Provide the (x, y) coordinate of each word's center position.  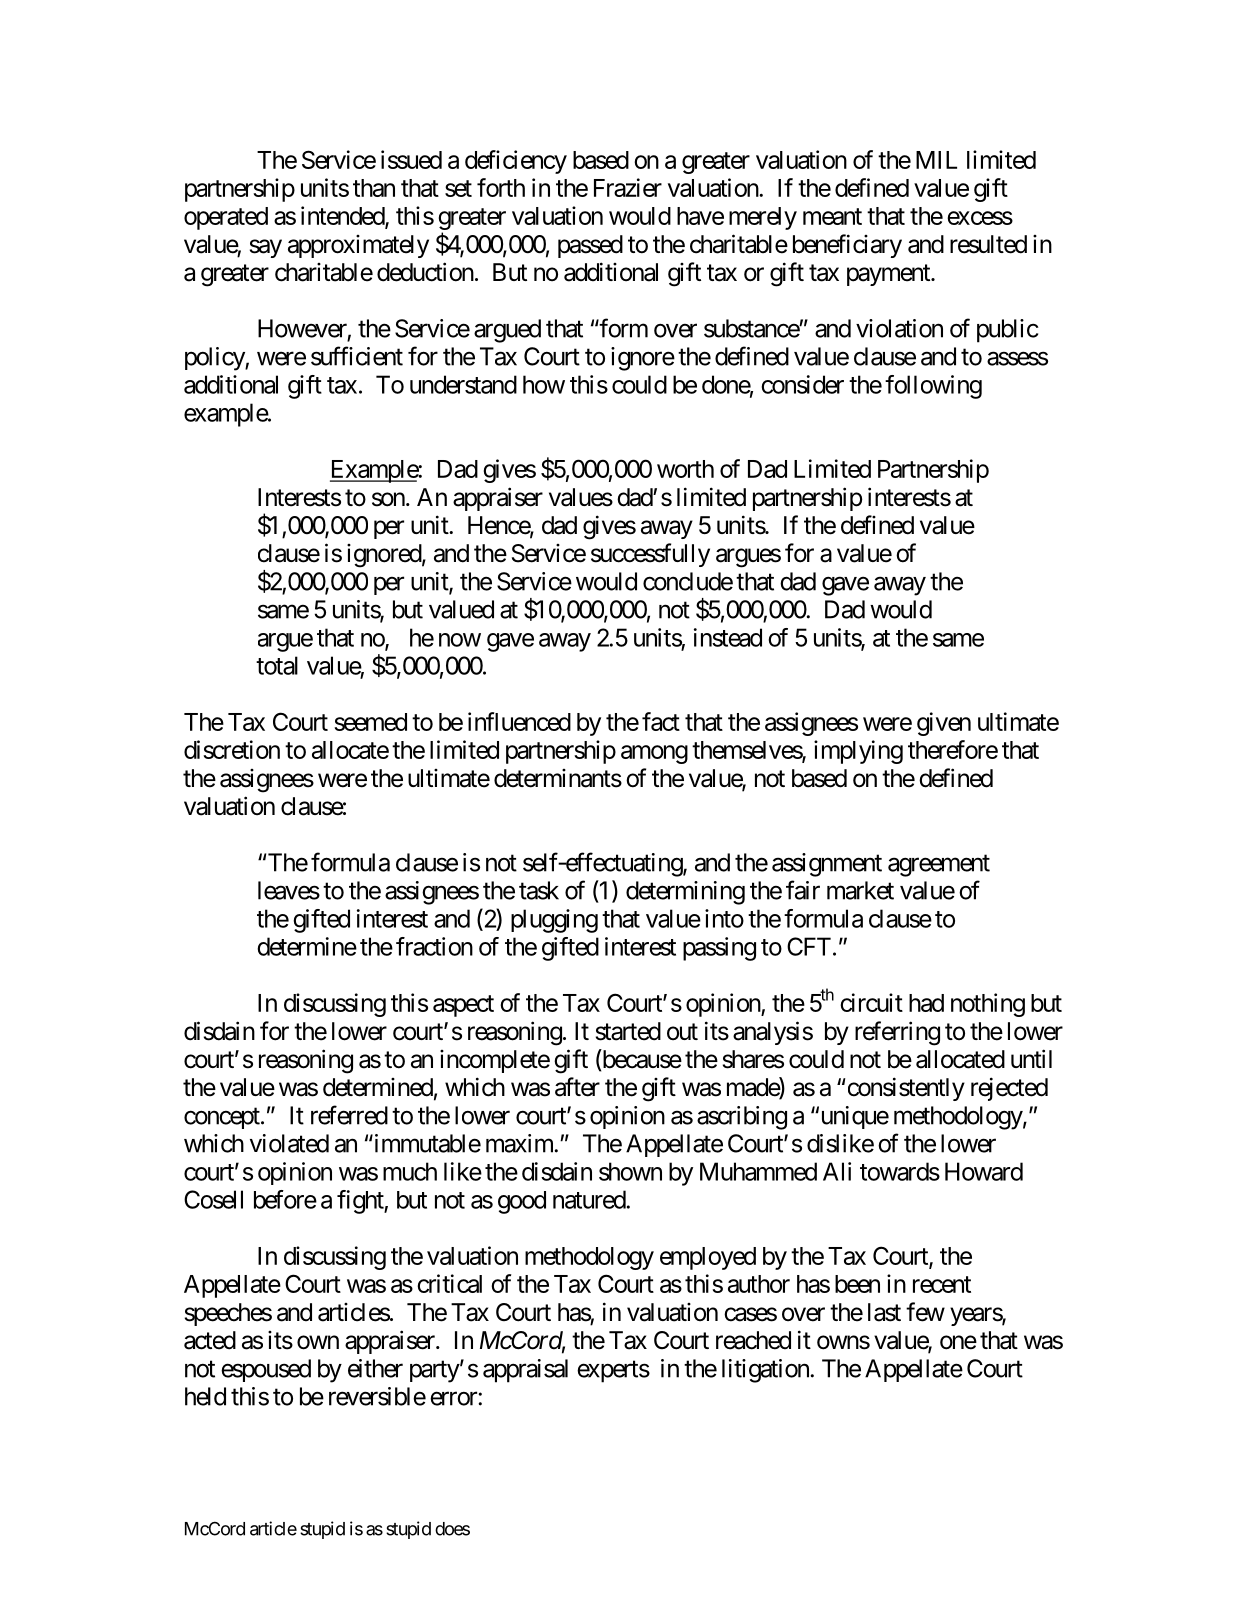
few (925, 1312)
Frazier (628, 187)
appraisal (525, 1371)
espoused (266, 1370)
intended (343, 217)
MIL (936, 160)
